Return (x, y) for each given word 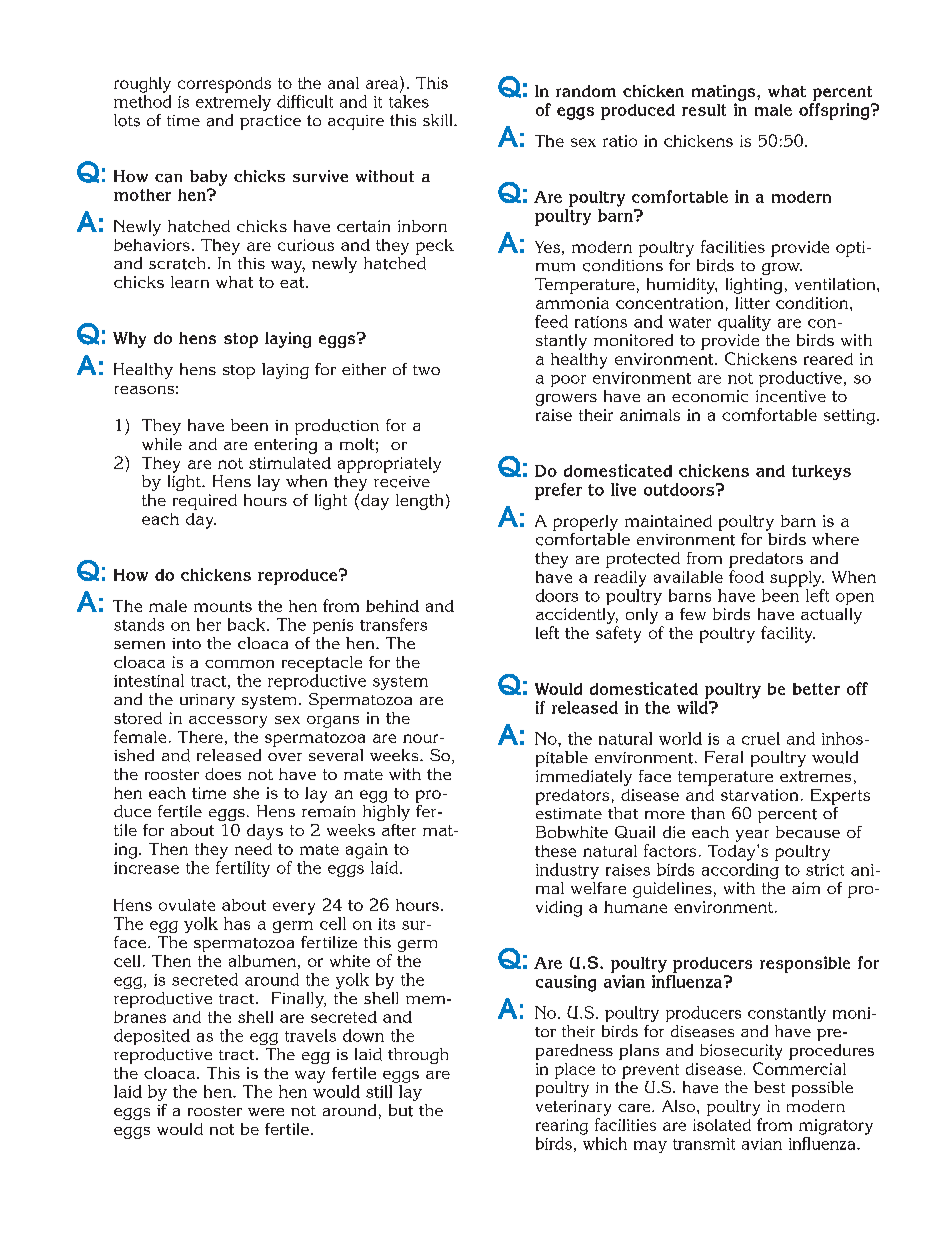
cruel (761, 738)
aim (806, 888)
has (237, 923)
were (266, 1112)
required (205, 502)
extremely (233, 103)
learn (190, 282)
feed (551, 321)
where (835, 539)
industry (567, 871)
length (419, 502)
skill (439, 120)
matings (725, 93)
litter (752, 303)
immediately (584, 778)
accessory (228, 722)
